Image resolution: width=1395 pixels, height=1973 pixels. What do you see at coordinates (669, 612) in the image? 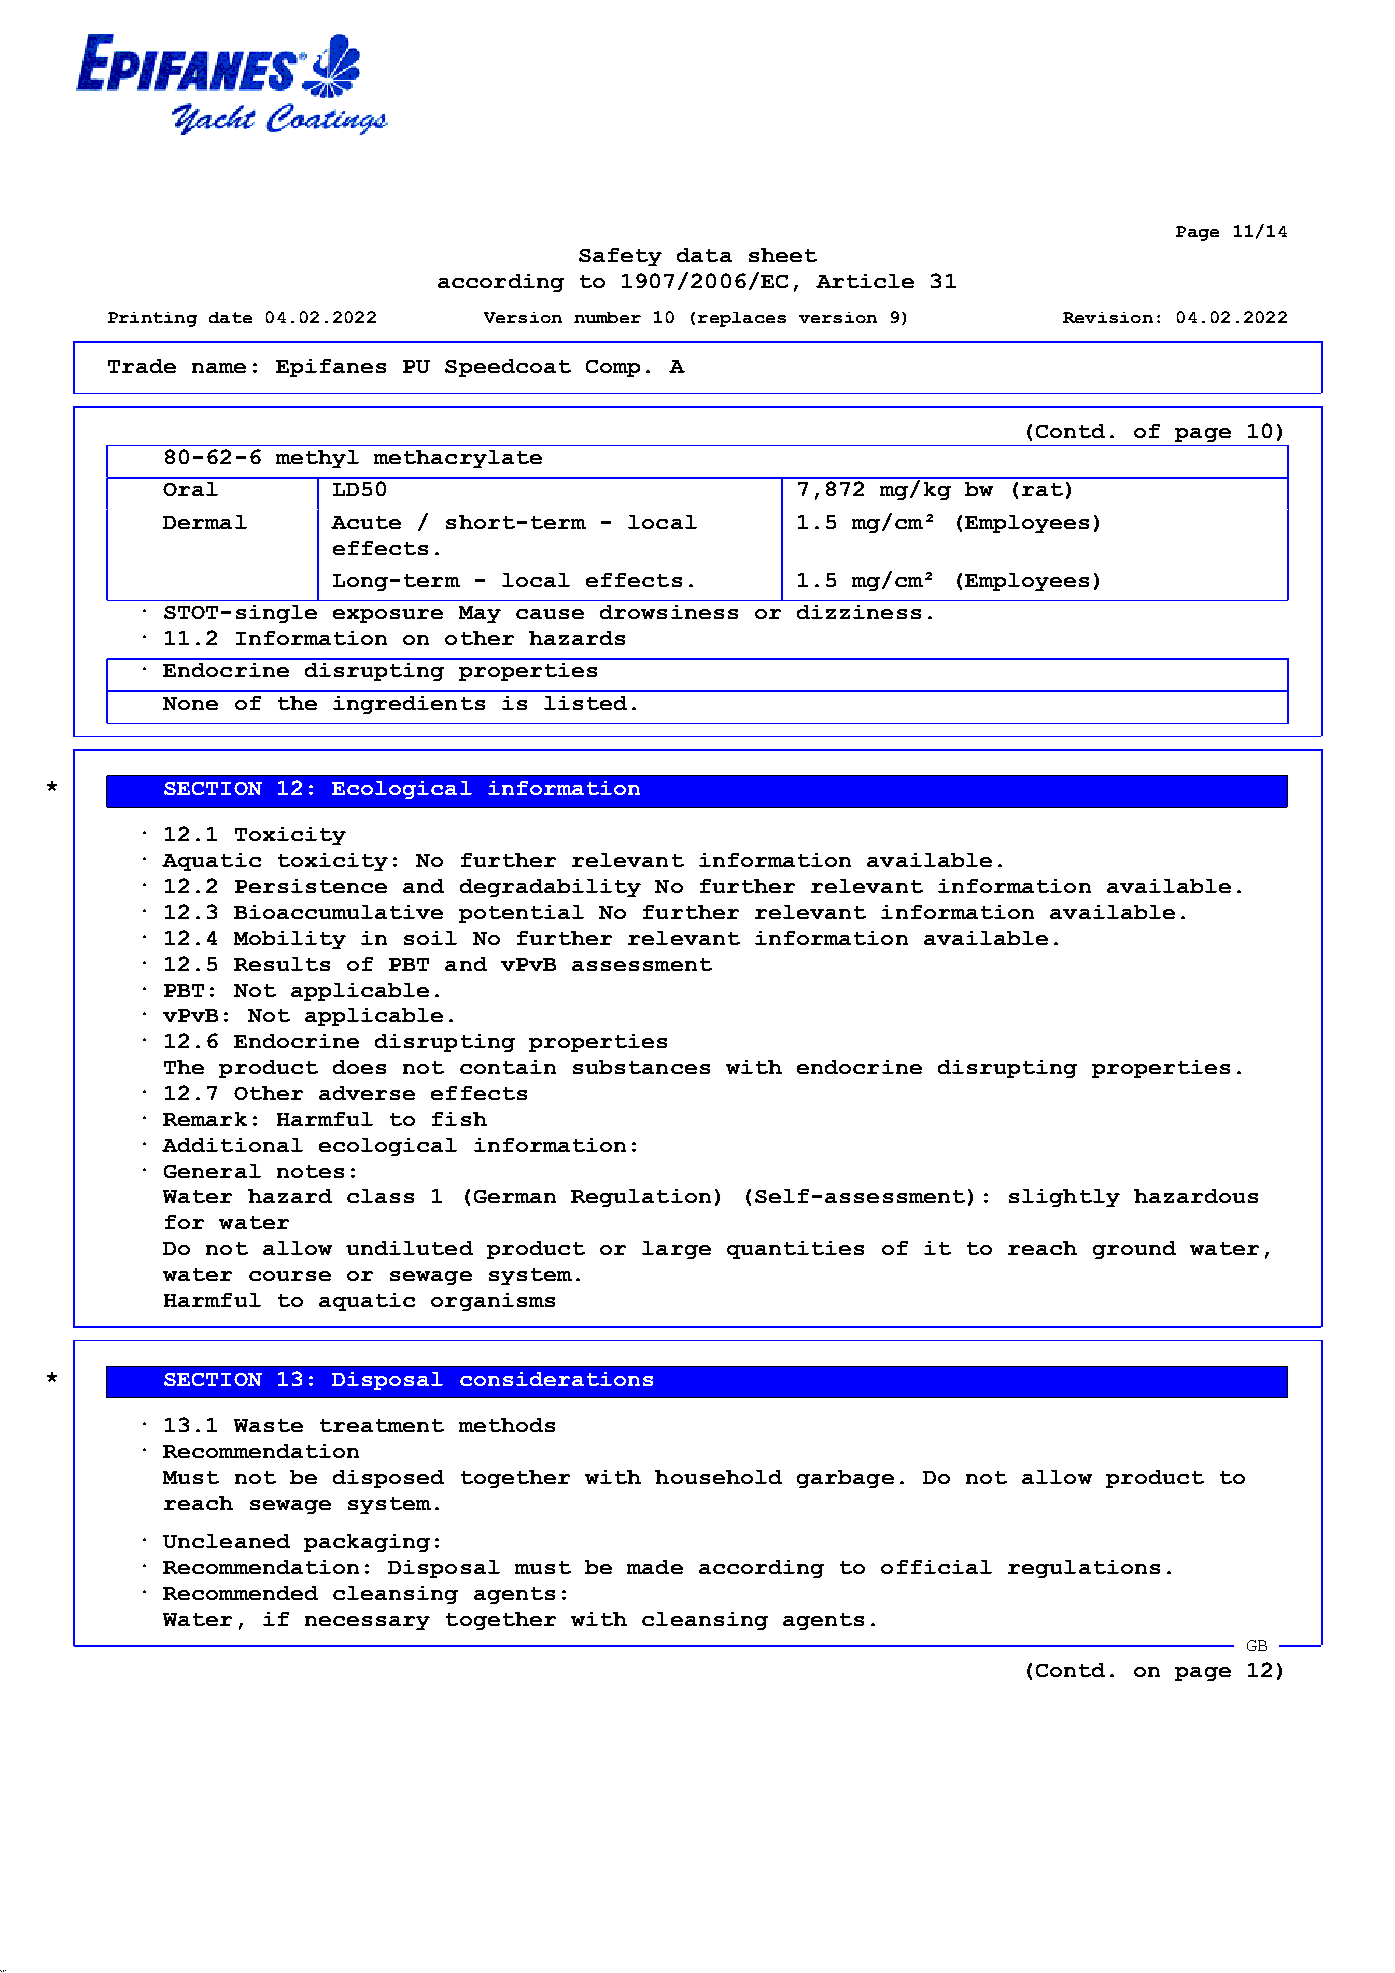
I see `drowsiness` at bounding box center [669, 612].
